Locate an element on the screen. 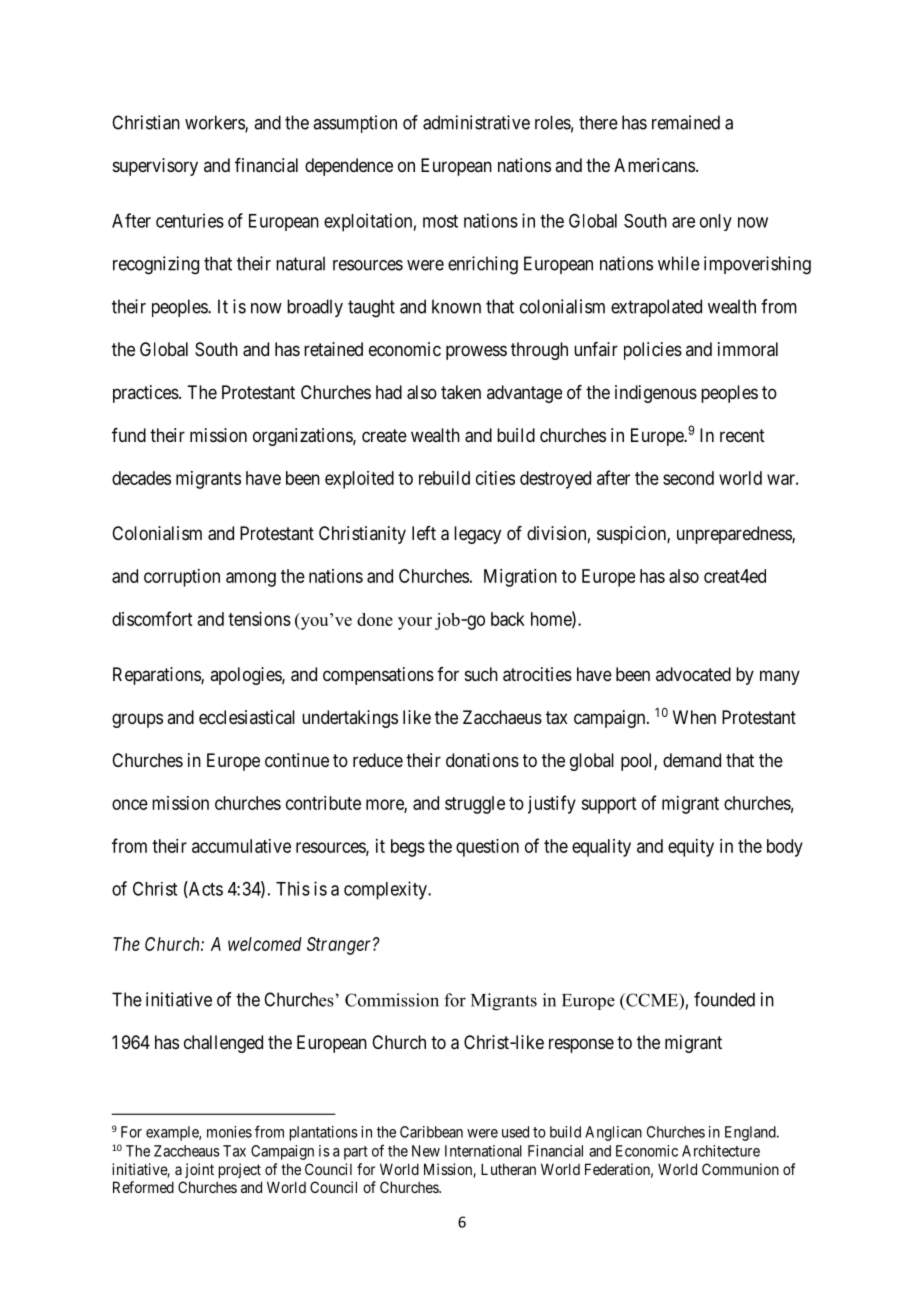  workers is located at coordinates (215, 123).
